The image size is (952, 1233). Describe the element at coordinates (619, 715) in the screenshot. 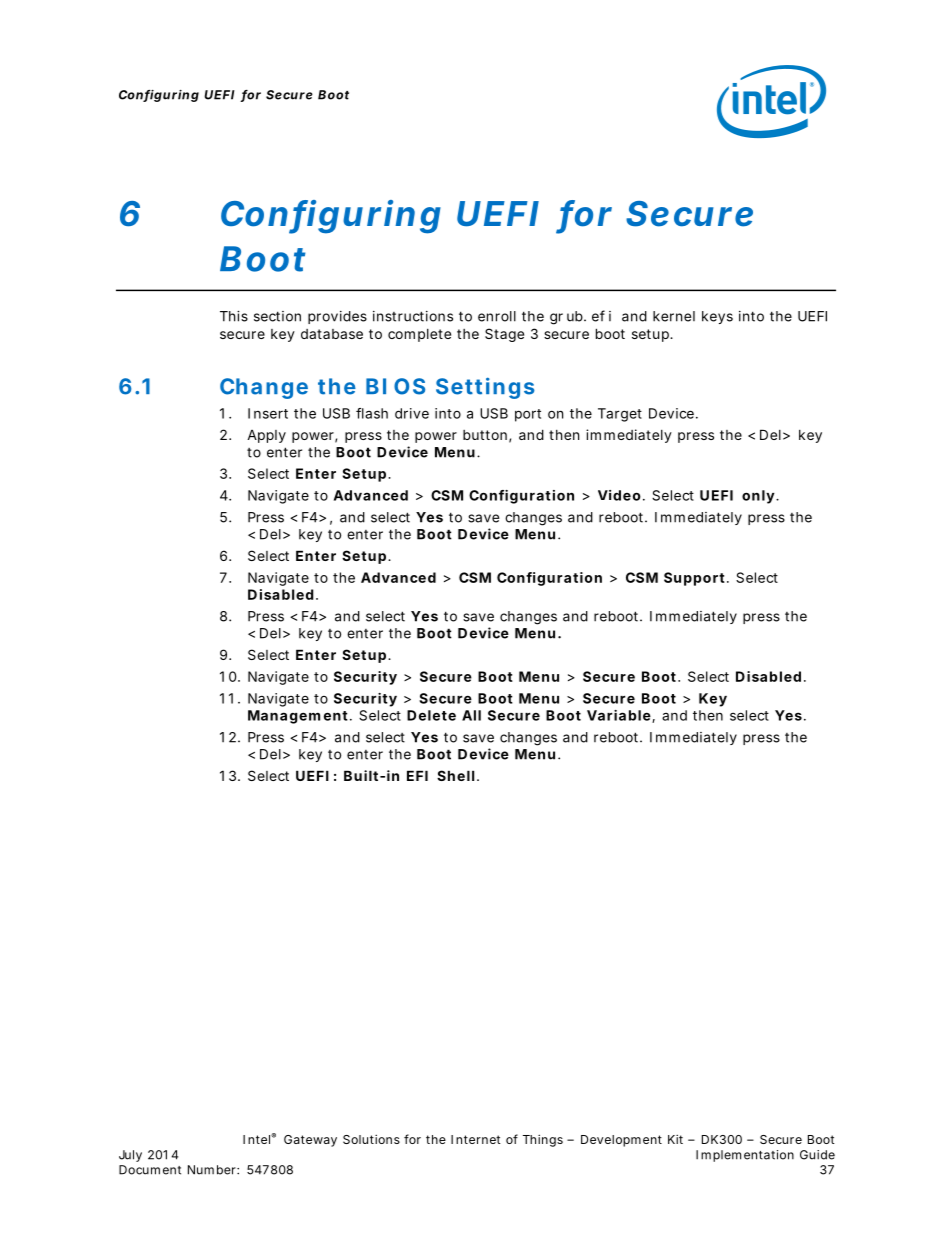

I see `Variable` at that location.
